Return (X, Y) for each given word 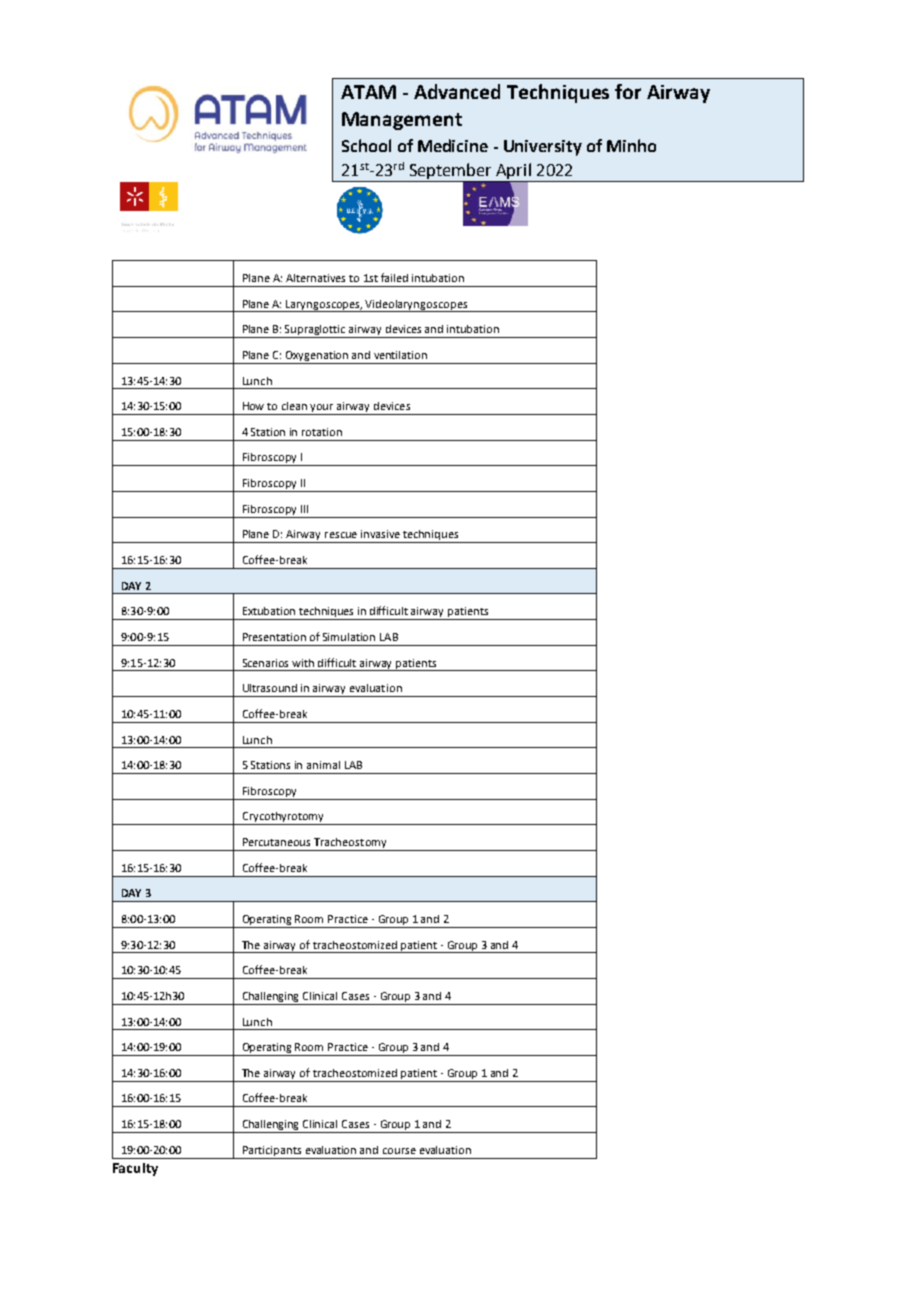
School (366, 145)
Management (402, 121)
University (543, 148)
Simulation (349, 637)
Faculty (135, 1169)
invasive (380, 534)
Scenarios (265, 663)
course (399, 1151)
